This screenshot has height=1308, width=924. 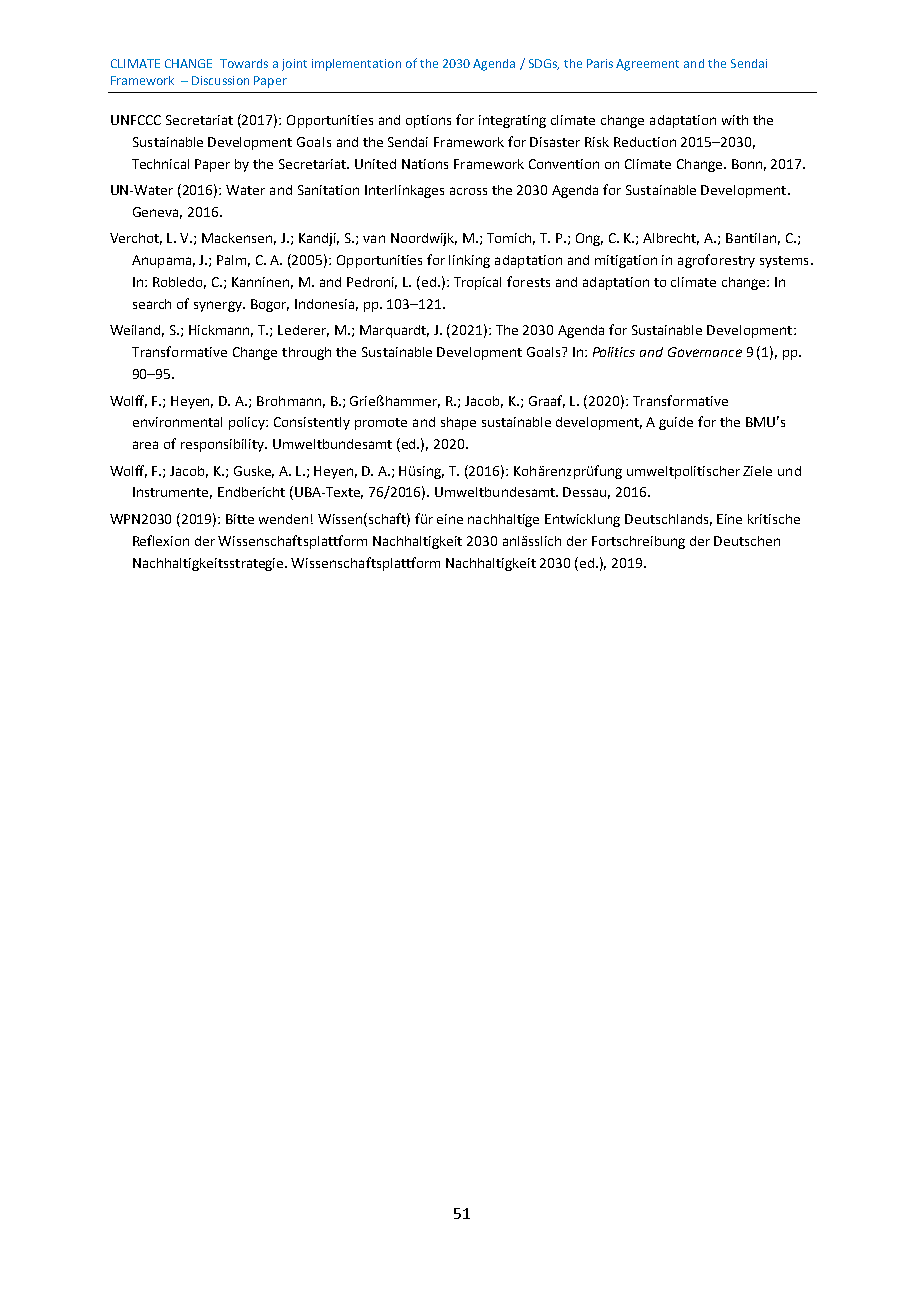 I want to click on agroforestry, so click(x=716, y=261).
